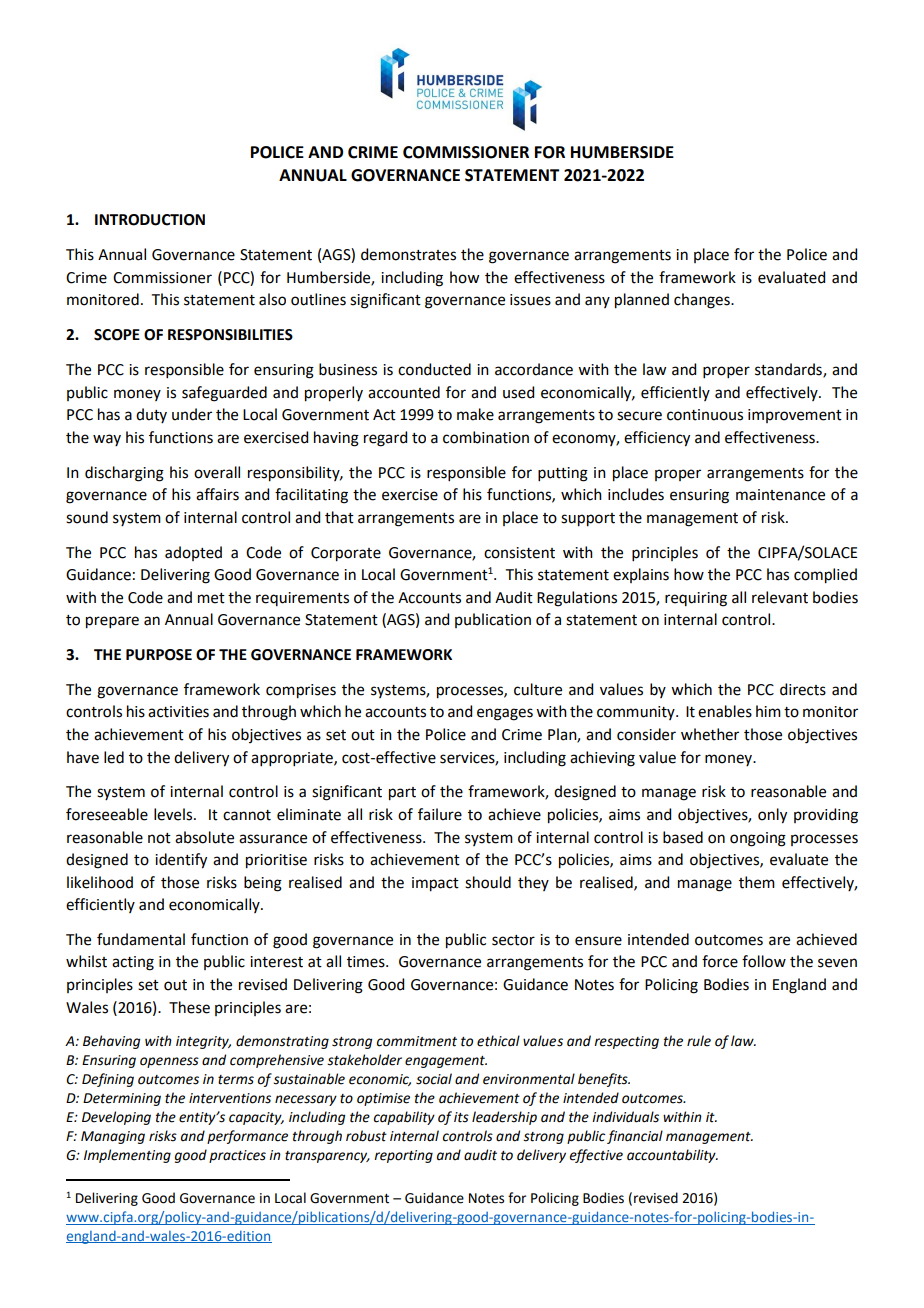 This screenshot has height=1308, width=924. What do you see at coordinates (408, 254) in the screenshot?
I see `demonstrates` at bounding box center [408, 254].
